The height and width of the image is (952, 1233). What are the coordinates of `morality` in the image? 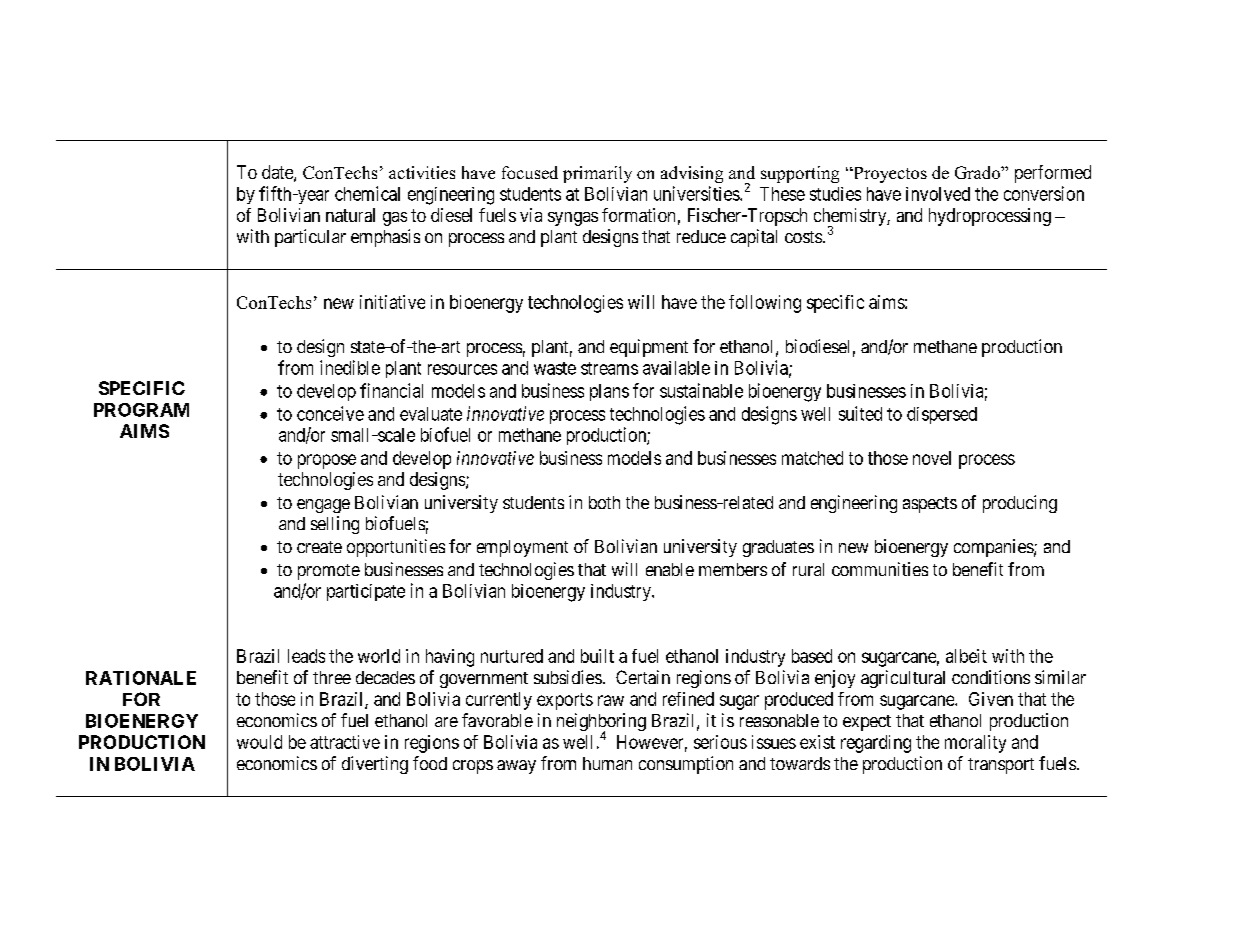 It's located at (975, 744).
